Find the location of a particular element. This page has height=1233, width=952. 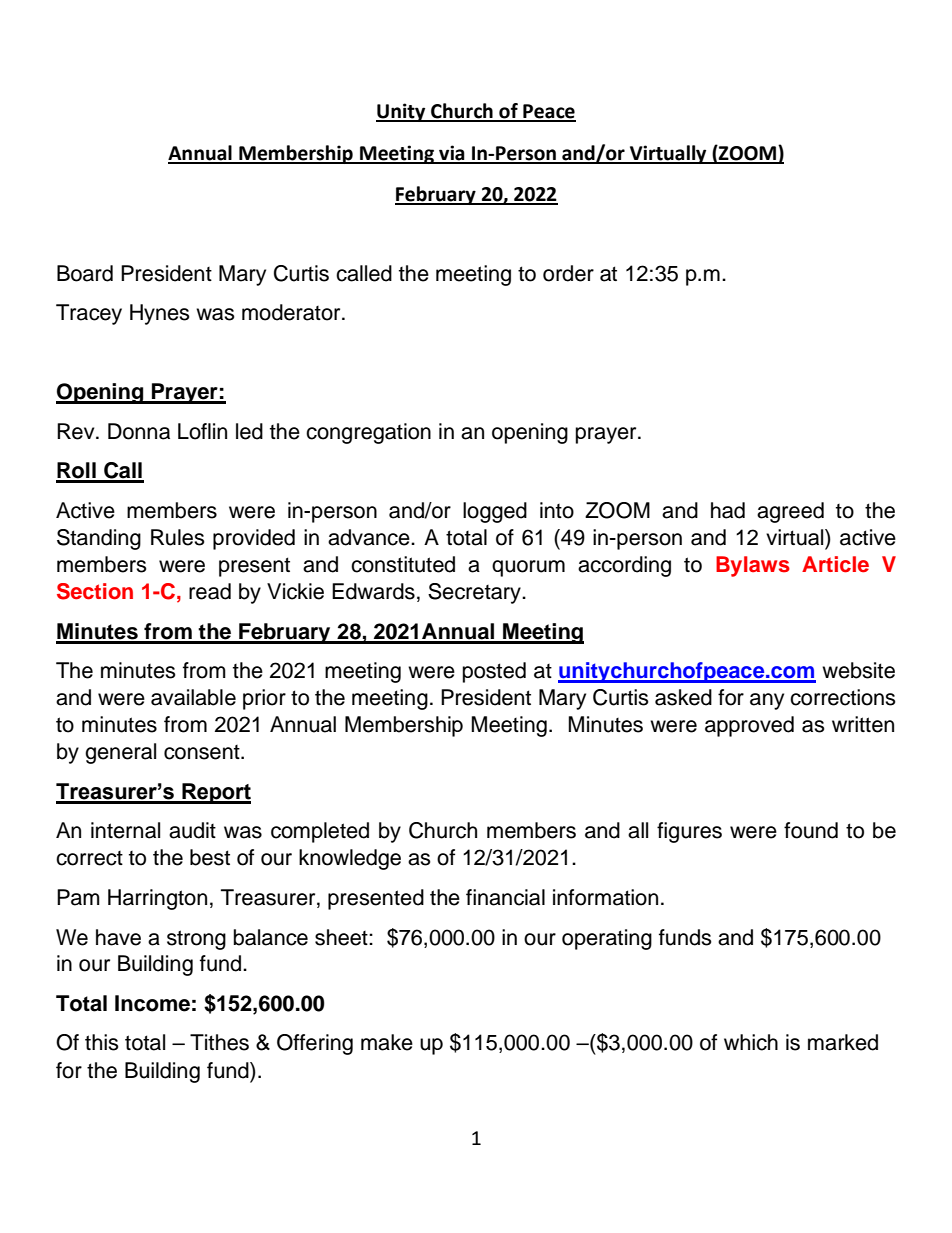

order is located at coordinates (568, 273).
